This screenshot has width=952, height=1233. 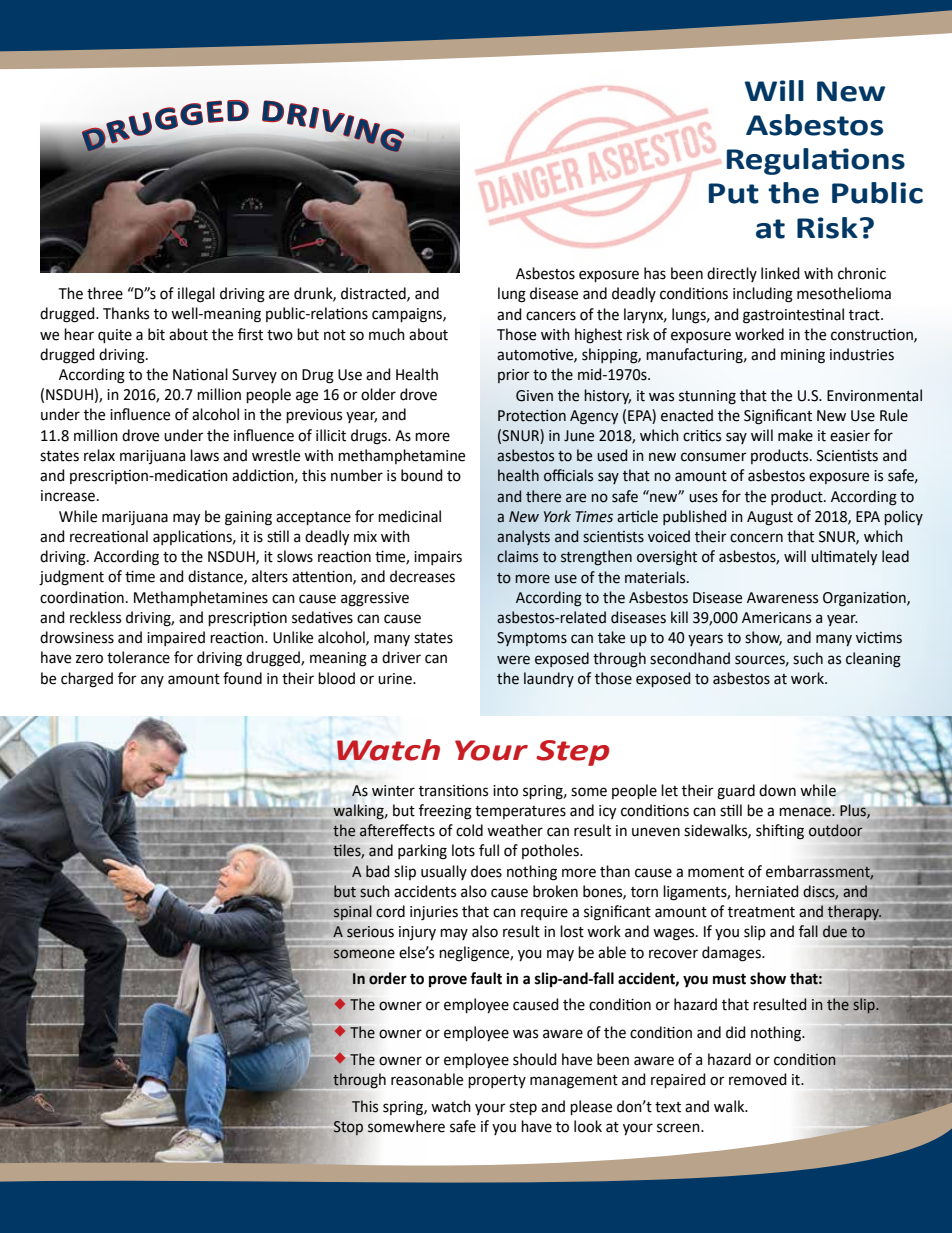 What do you see at coordinates (770, 518) in the screenshot?
I see `August` at bounding box center [770, 518].
